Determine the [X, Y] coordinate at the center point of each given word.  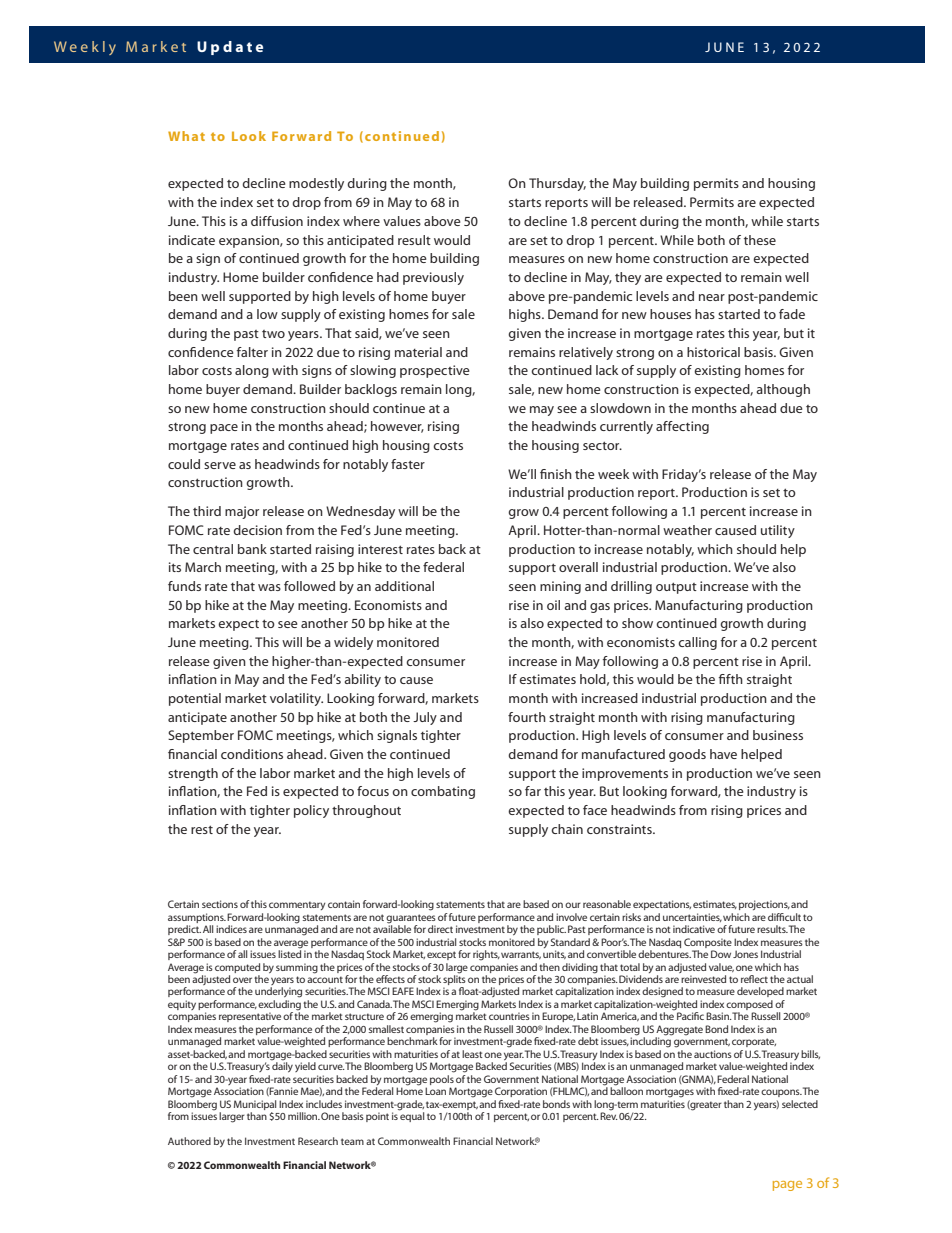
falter [252, 352]
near [712, 297]
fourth [527, 717]
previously [433, 278]
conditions [252, 754]
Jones [745, 954]
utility [778, 531]
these [760, 240]
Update [230, 48]
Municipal [255, 1105]
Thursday [557, 184]
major [242, 512]
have [723, 754]
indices [231, 929]
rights [486, 955]
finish [556, 474]
